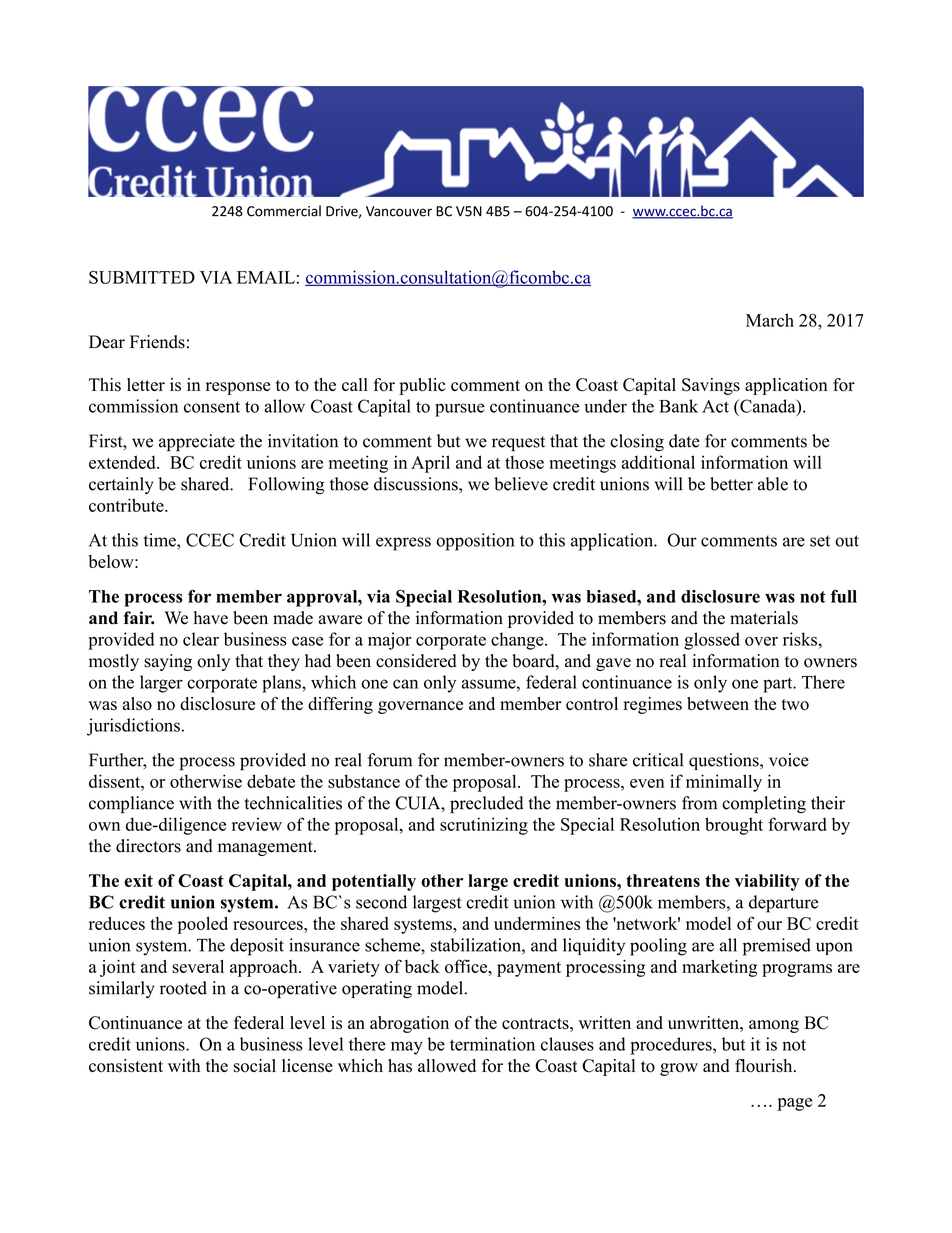 This document has width=952, height=1233. What do you see at coordinates (255, 1066) in the document?
I see `social` at bounding box center [255, 1066].
